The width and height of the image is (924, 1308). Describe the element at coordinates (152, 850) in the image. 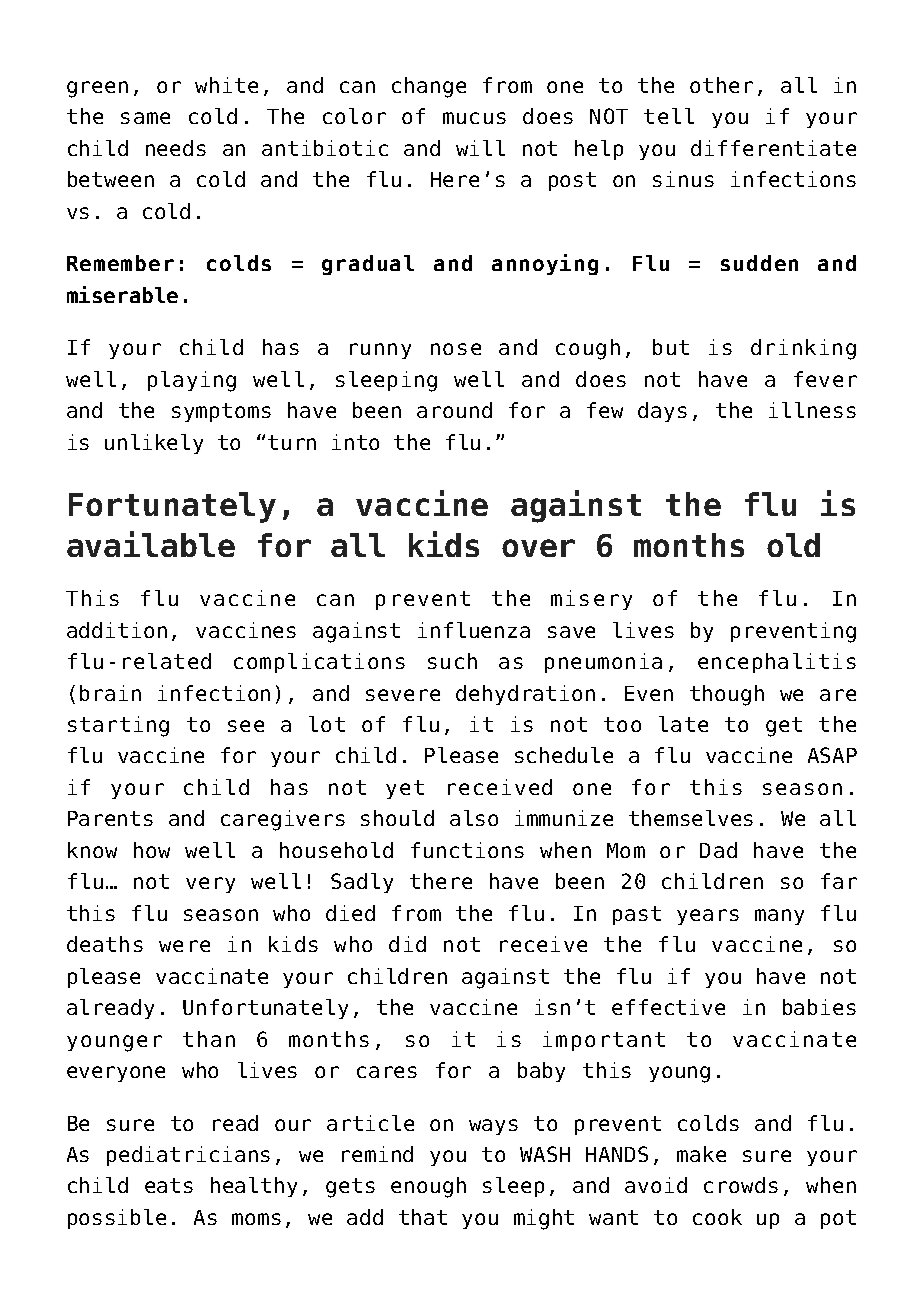

I see `how` at that location.
